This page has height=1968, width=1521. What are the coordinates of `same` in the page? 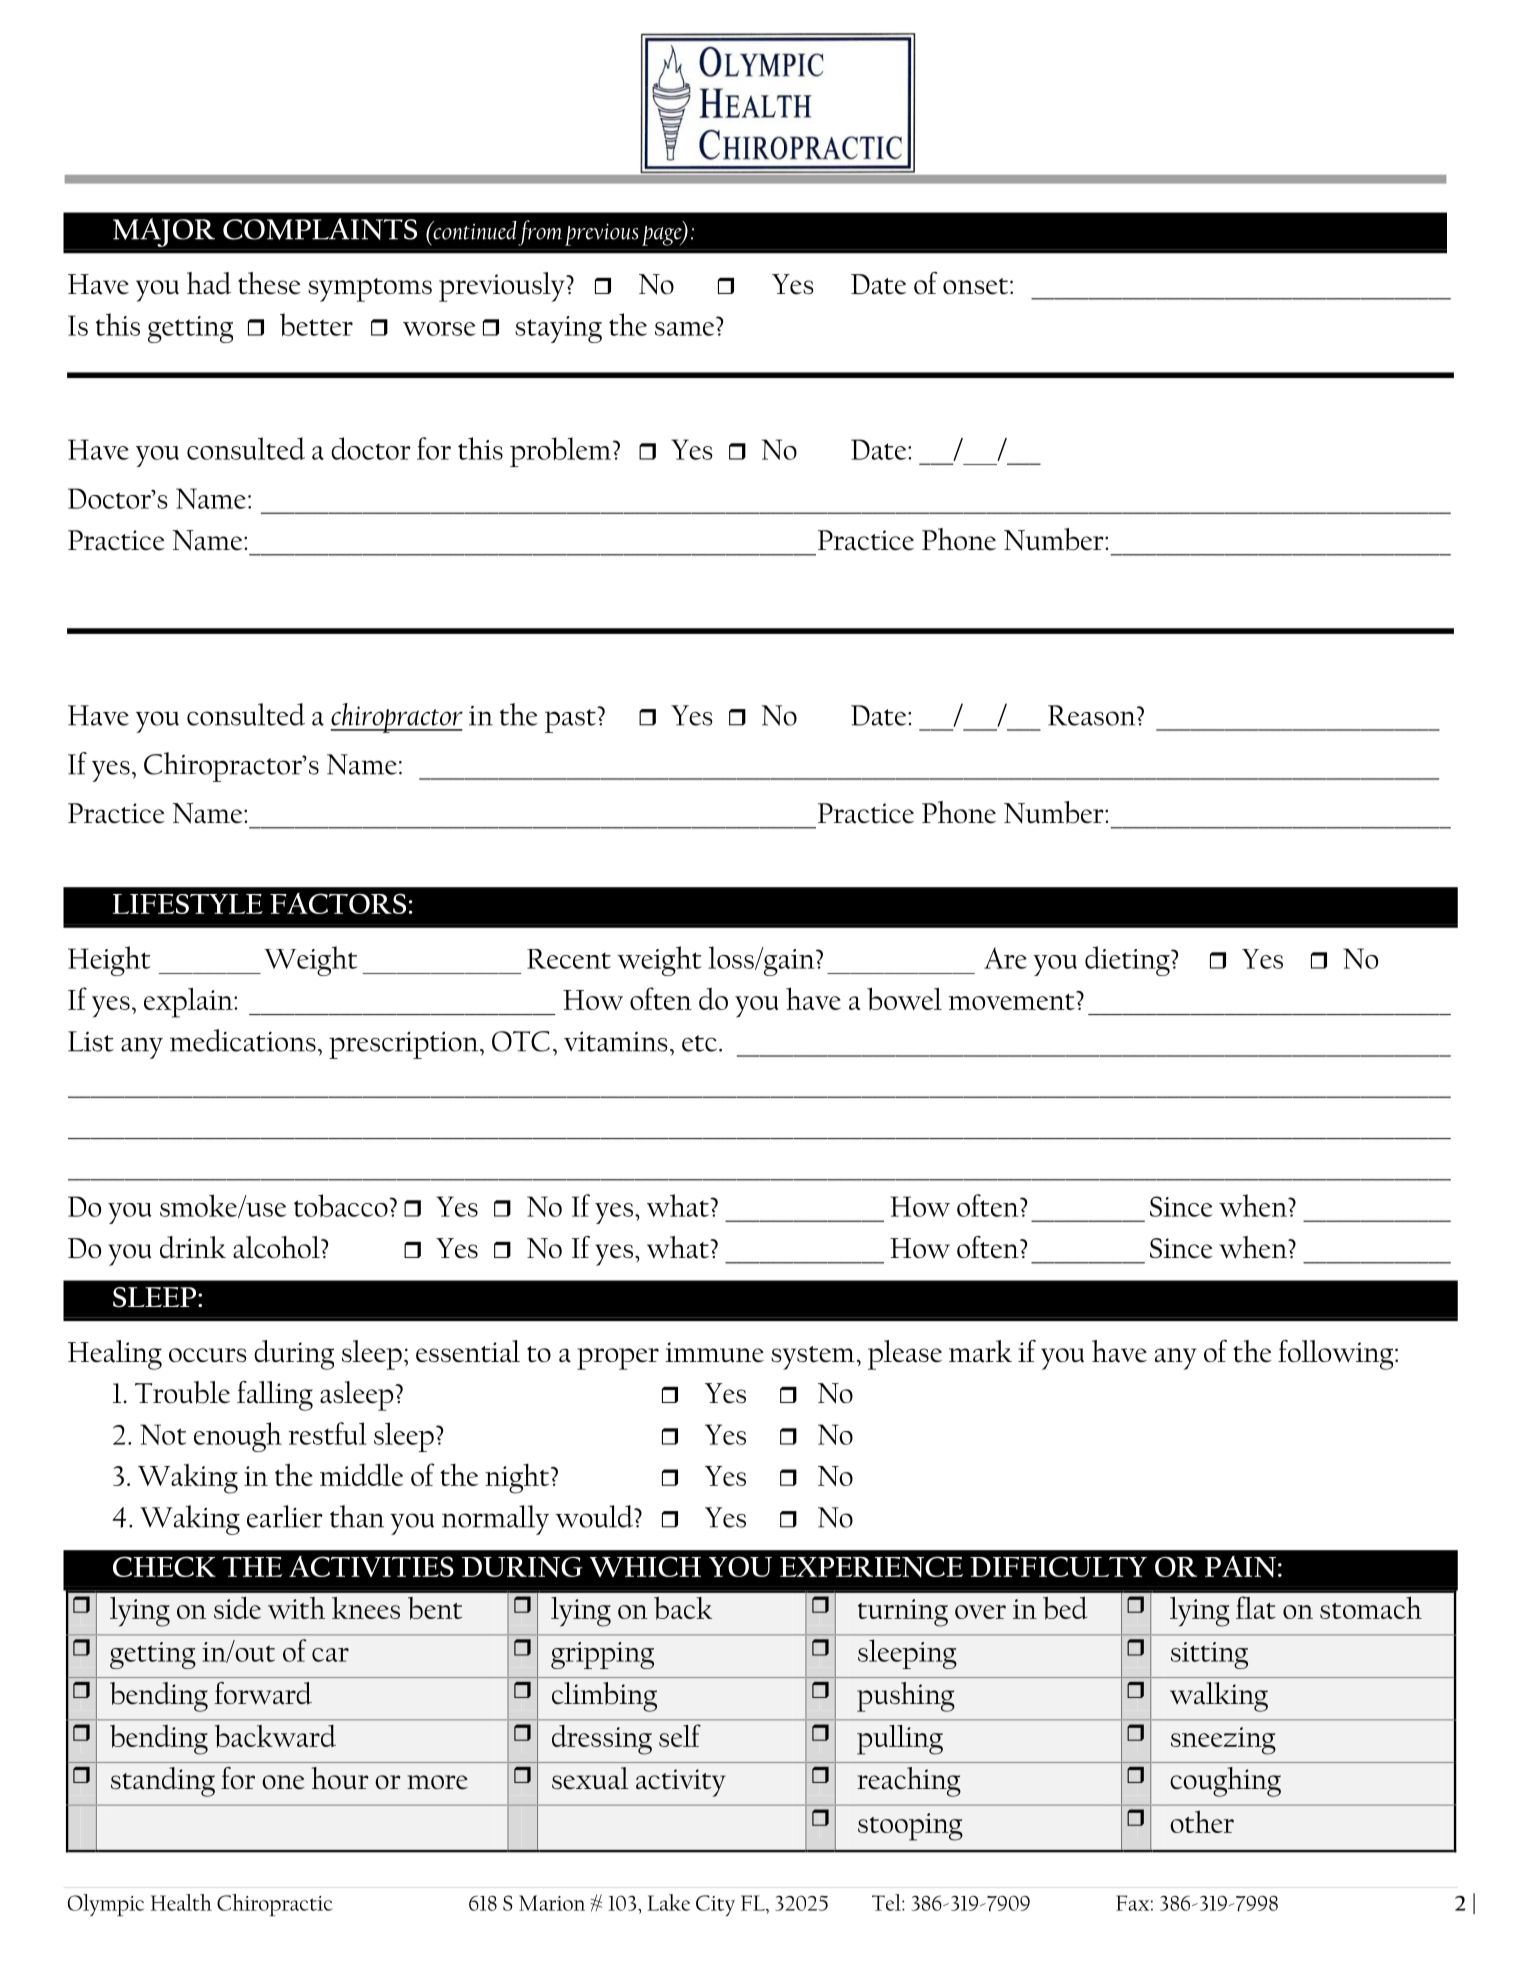 It's located at (684, 329).
